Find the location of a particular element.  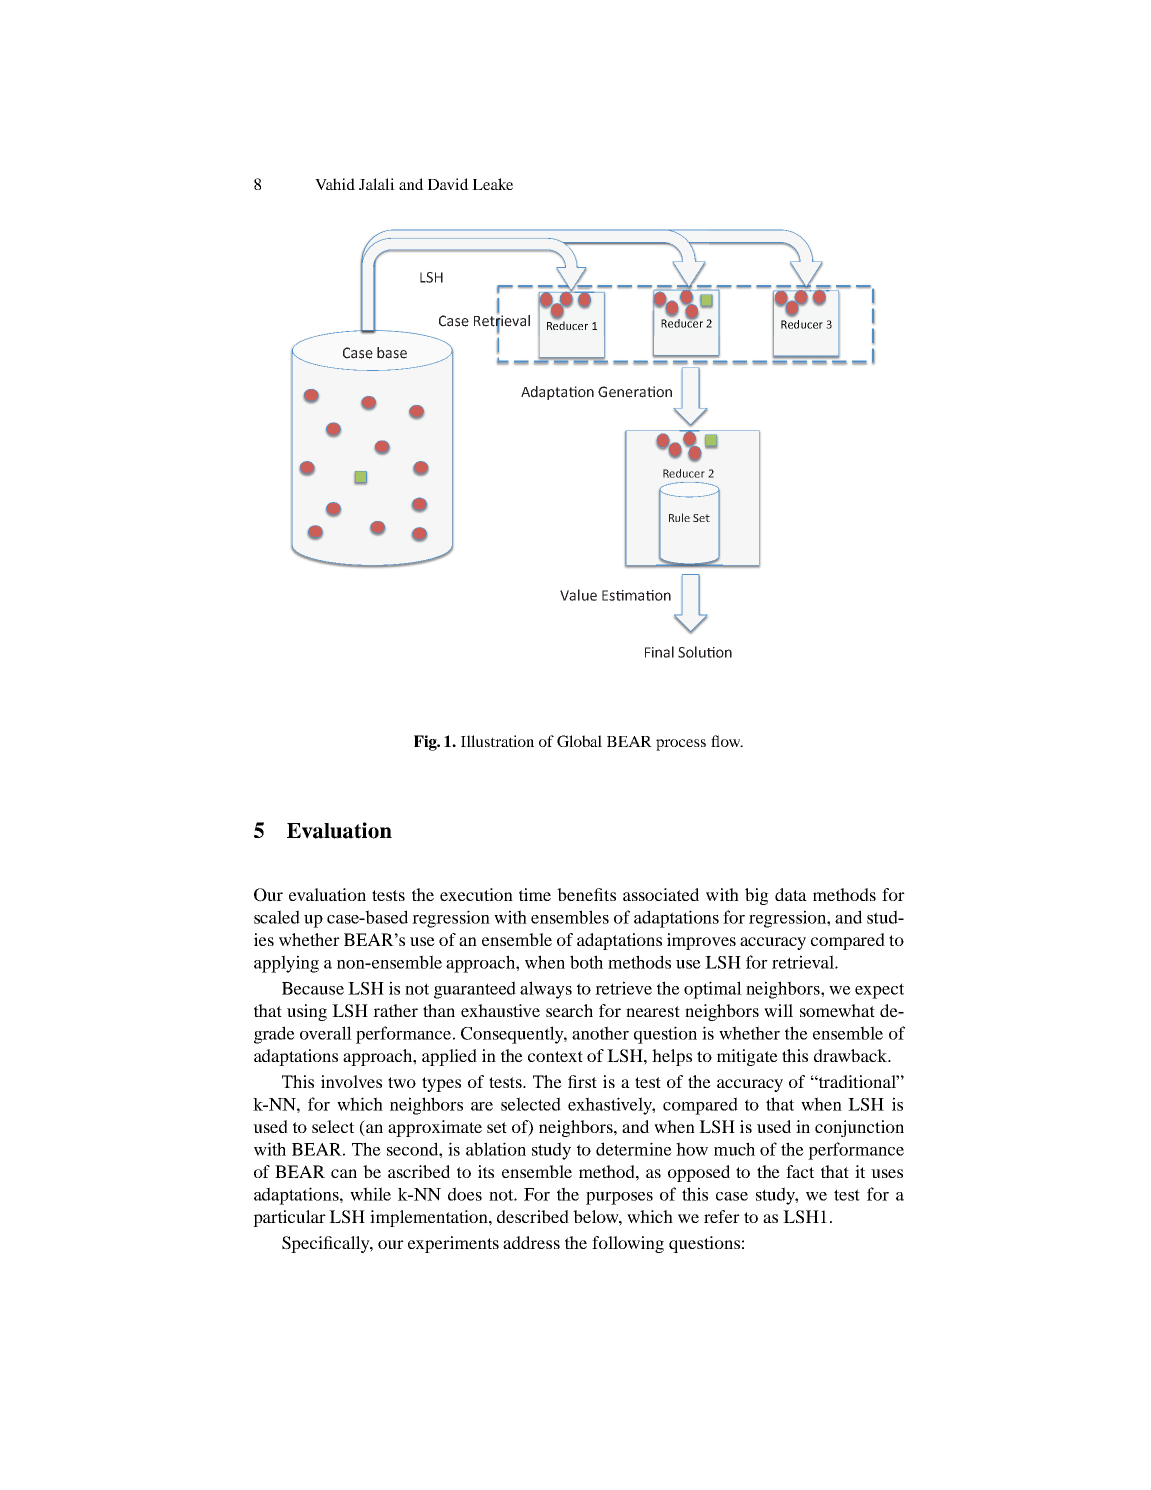

purposes is located at coordinates (619, 1198).
